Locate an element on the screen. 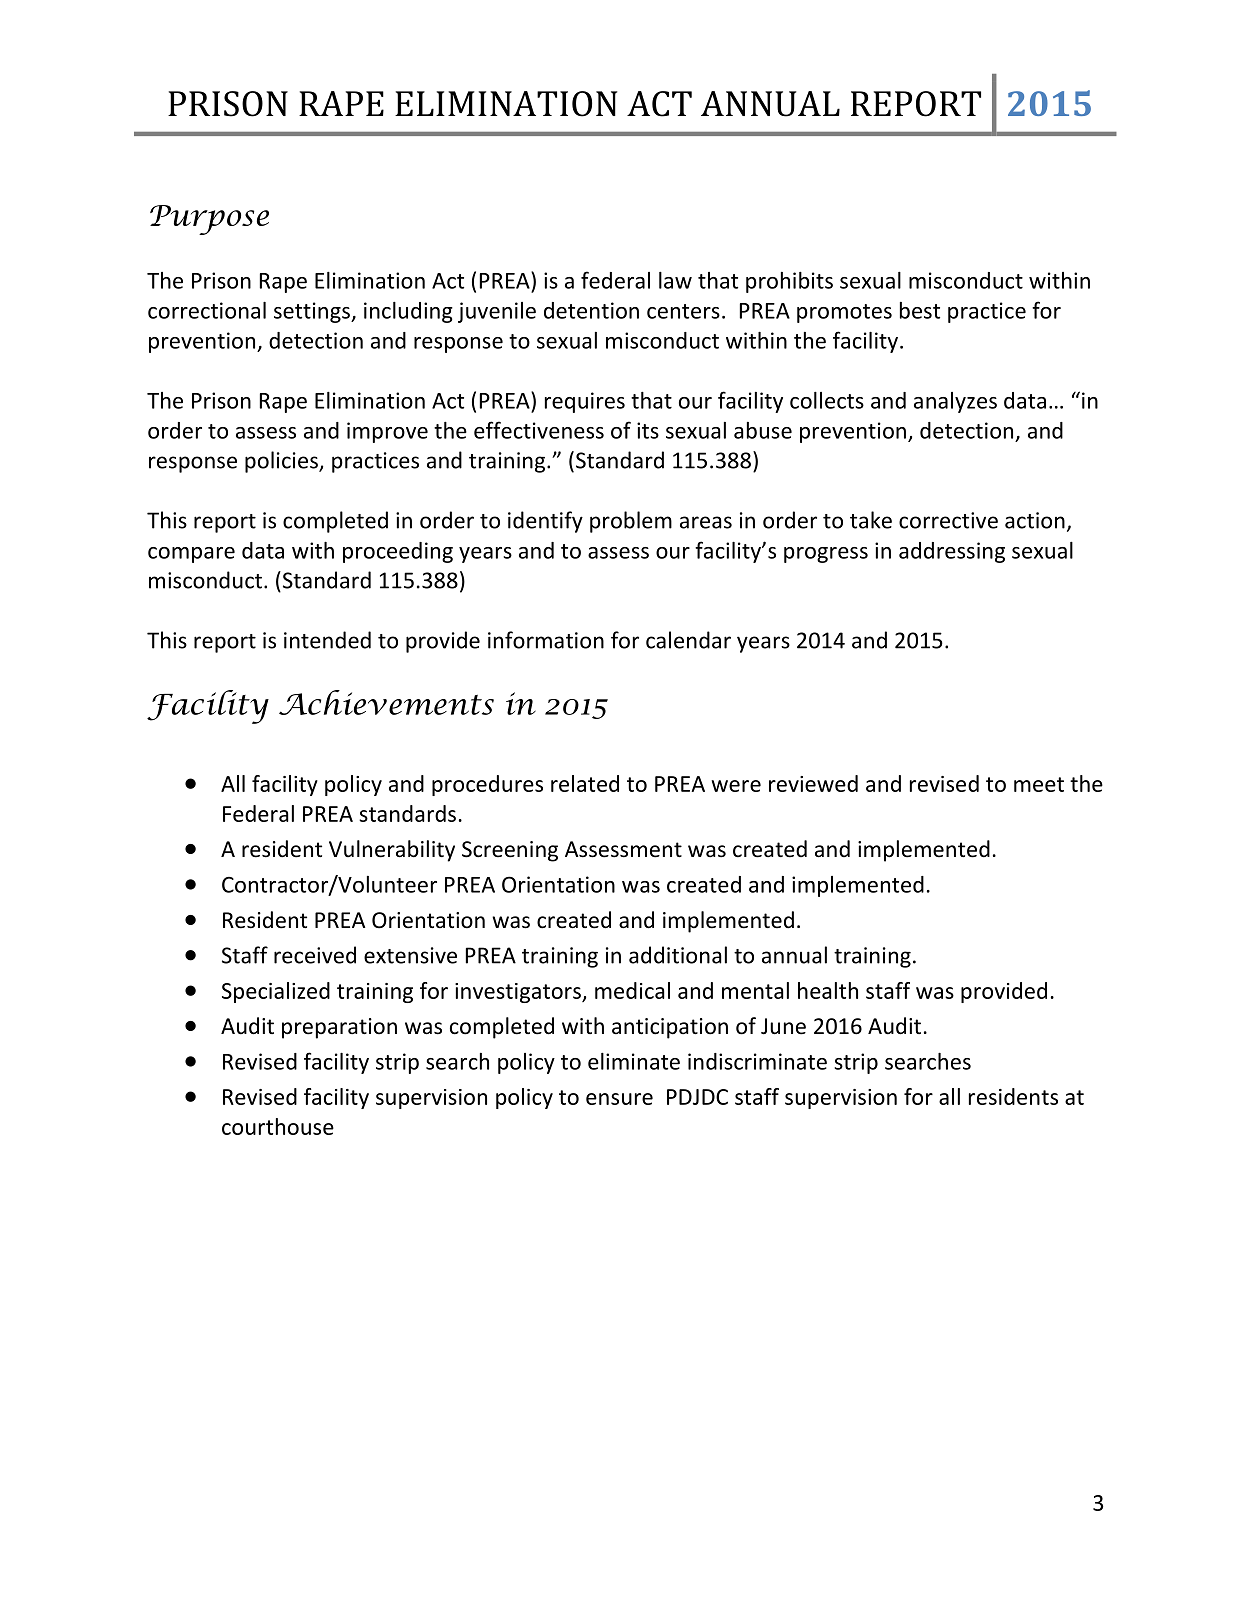  policies is located at coordinates (282, 462).
